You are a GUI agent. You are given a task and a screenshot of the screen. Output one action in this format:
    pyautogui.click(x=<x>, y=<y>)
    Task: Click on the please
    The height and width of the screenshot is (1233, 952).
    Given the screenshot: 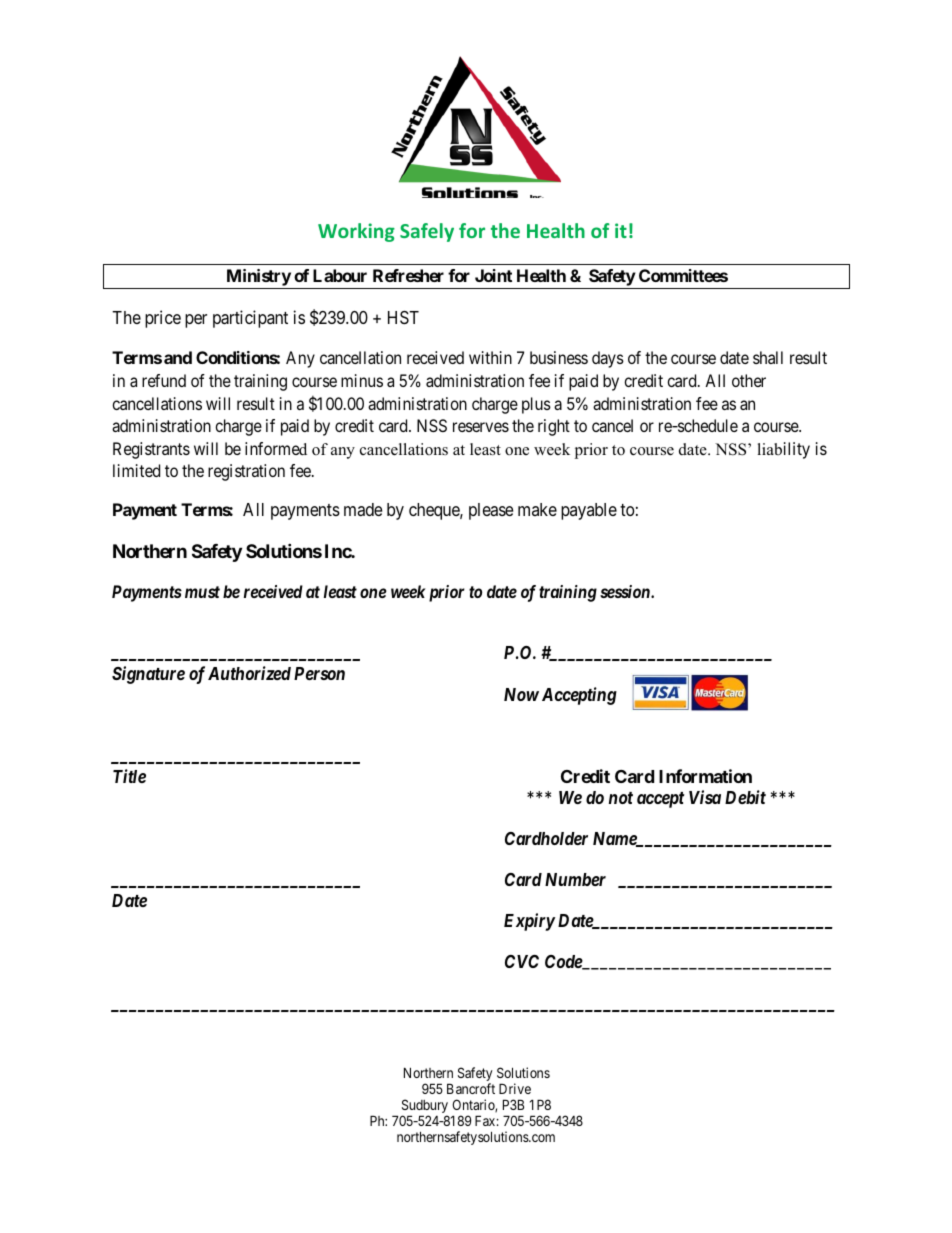 What is the action you would take?
    pyautogui.click(x=491, y=511)
